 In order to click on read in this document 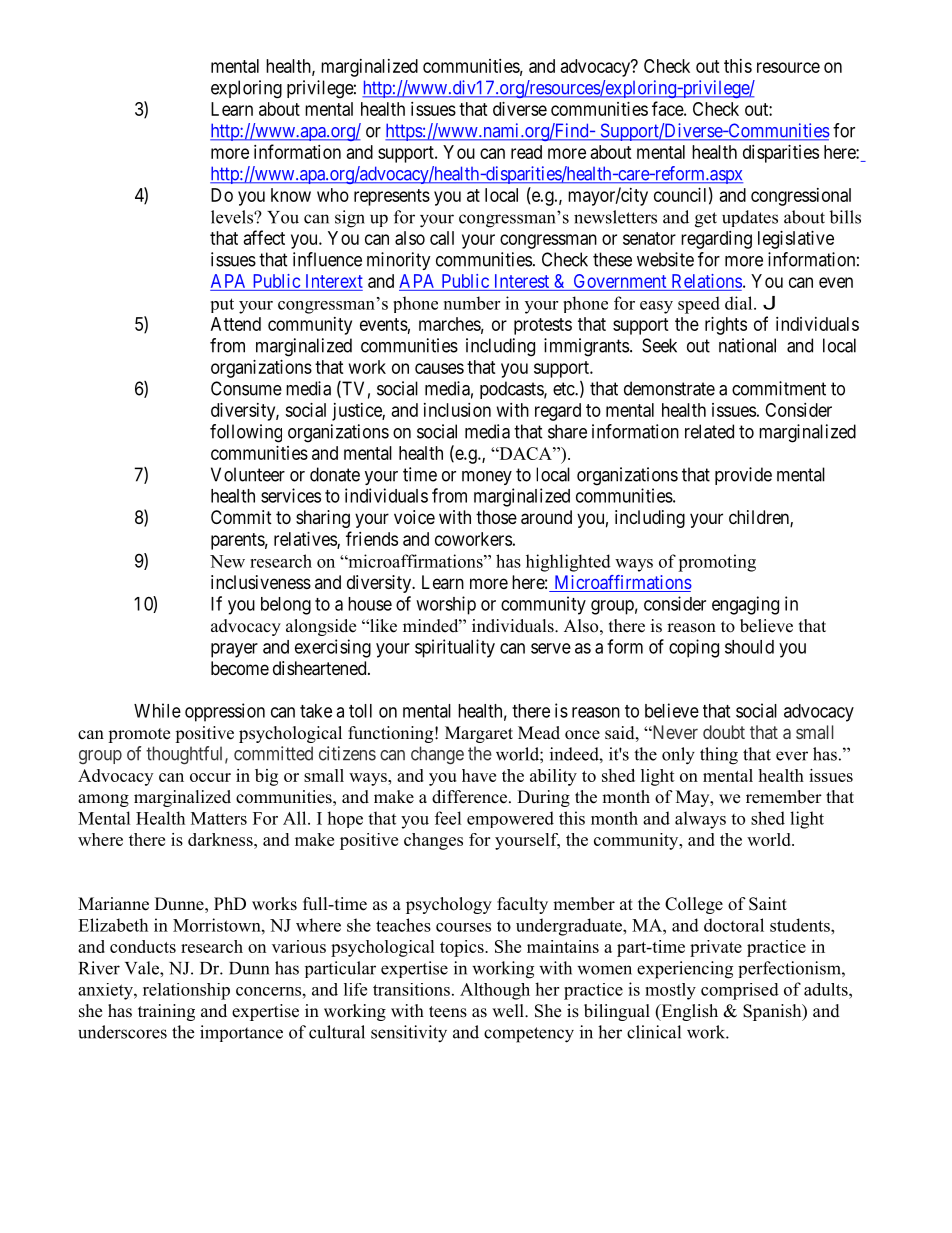, I will do `click(526, 152)`.
